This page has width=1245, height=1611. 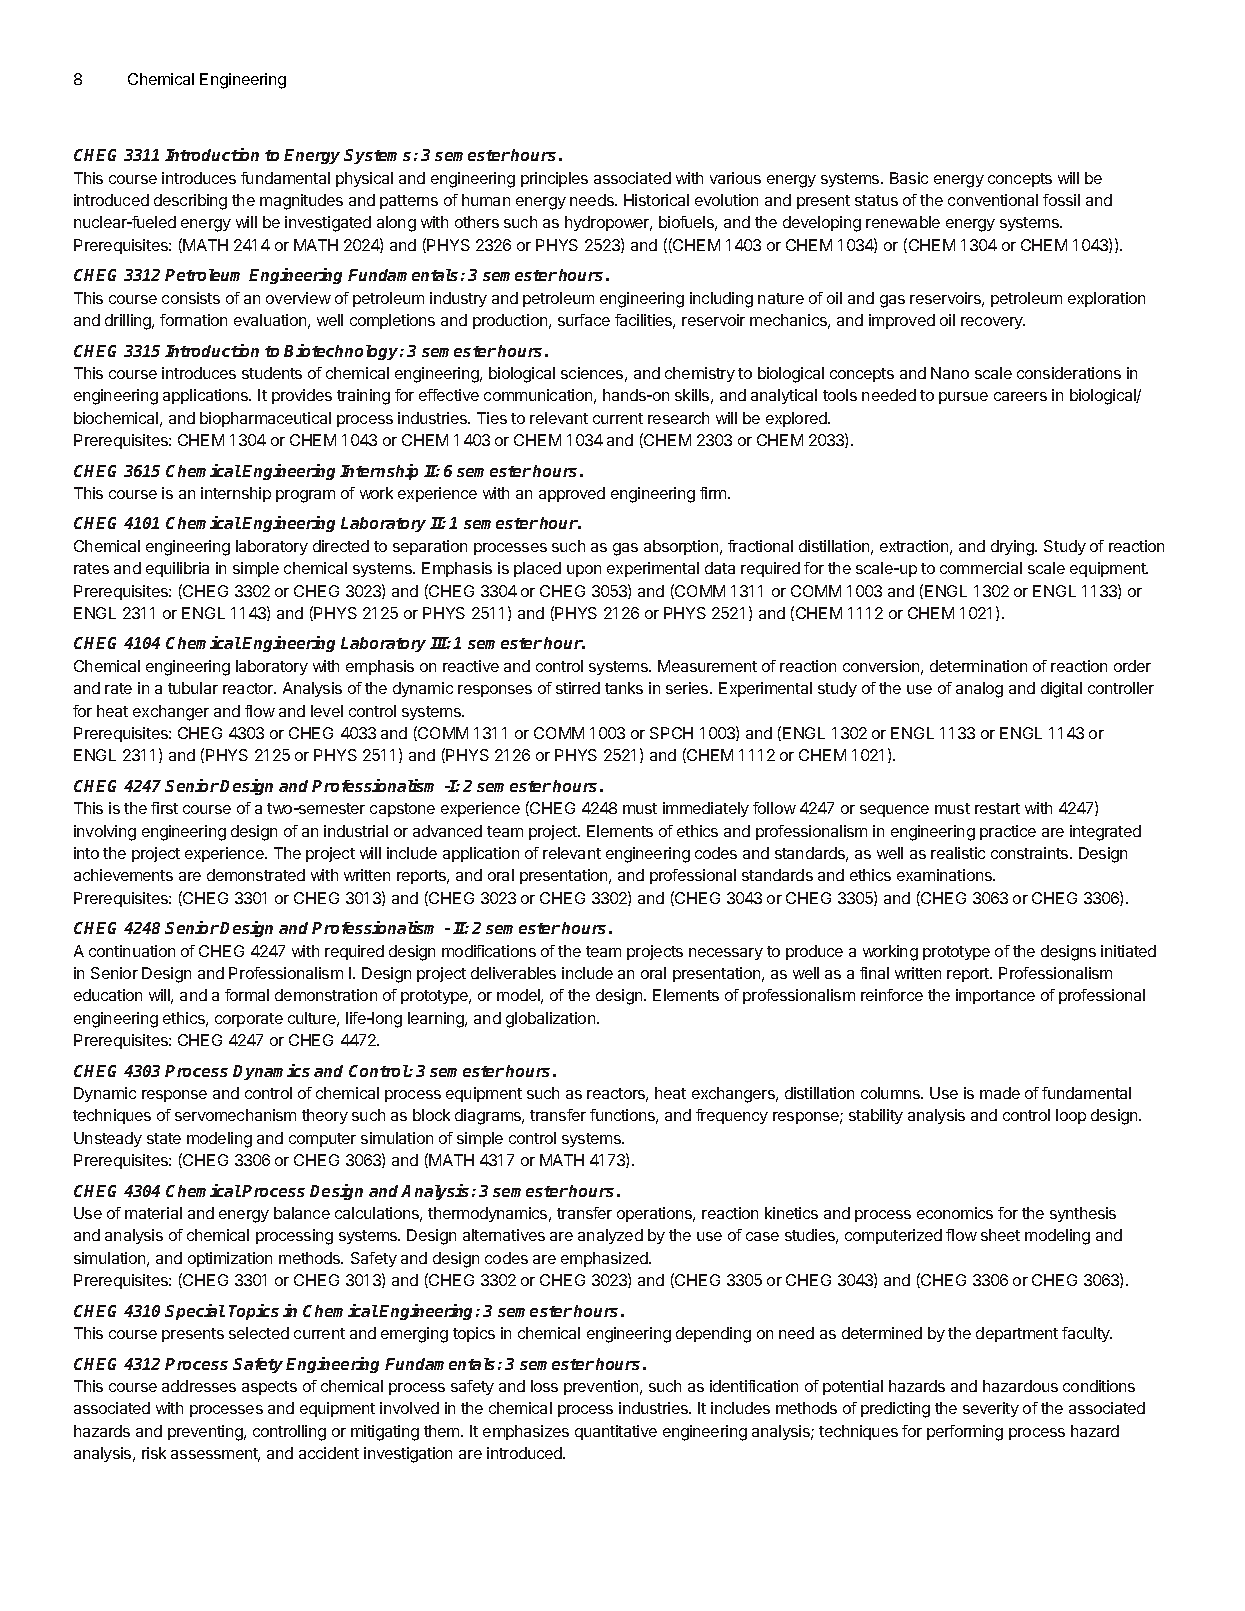 I want to click on describing, so click(x=190, y=202).
